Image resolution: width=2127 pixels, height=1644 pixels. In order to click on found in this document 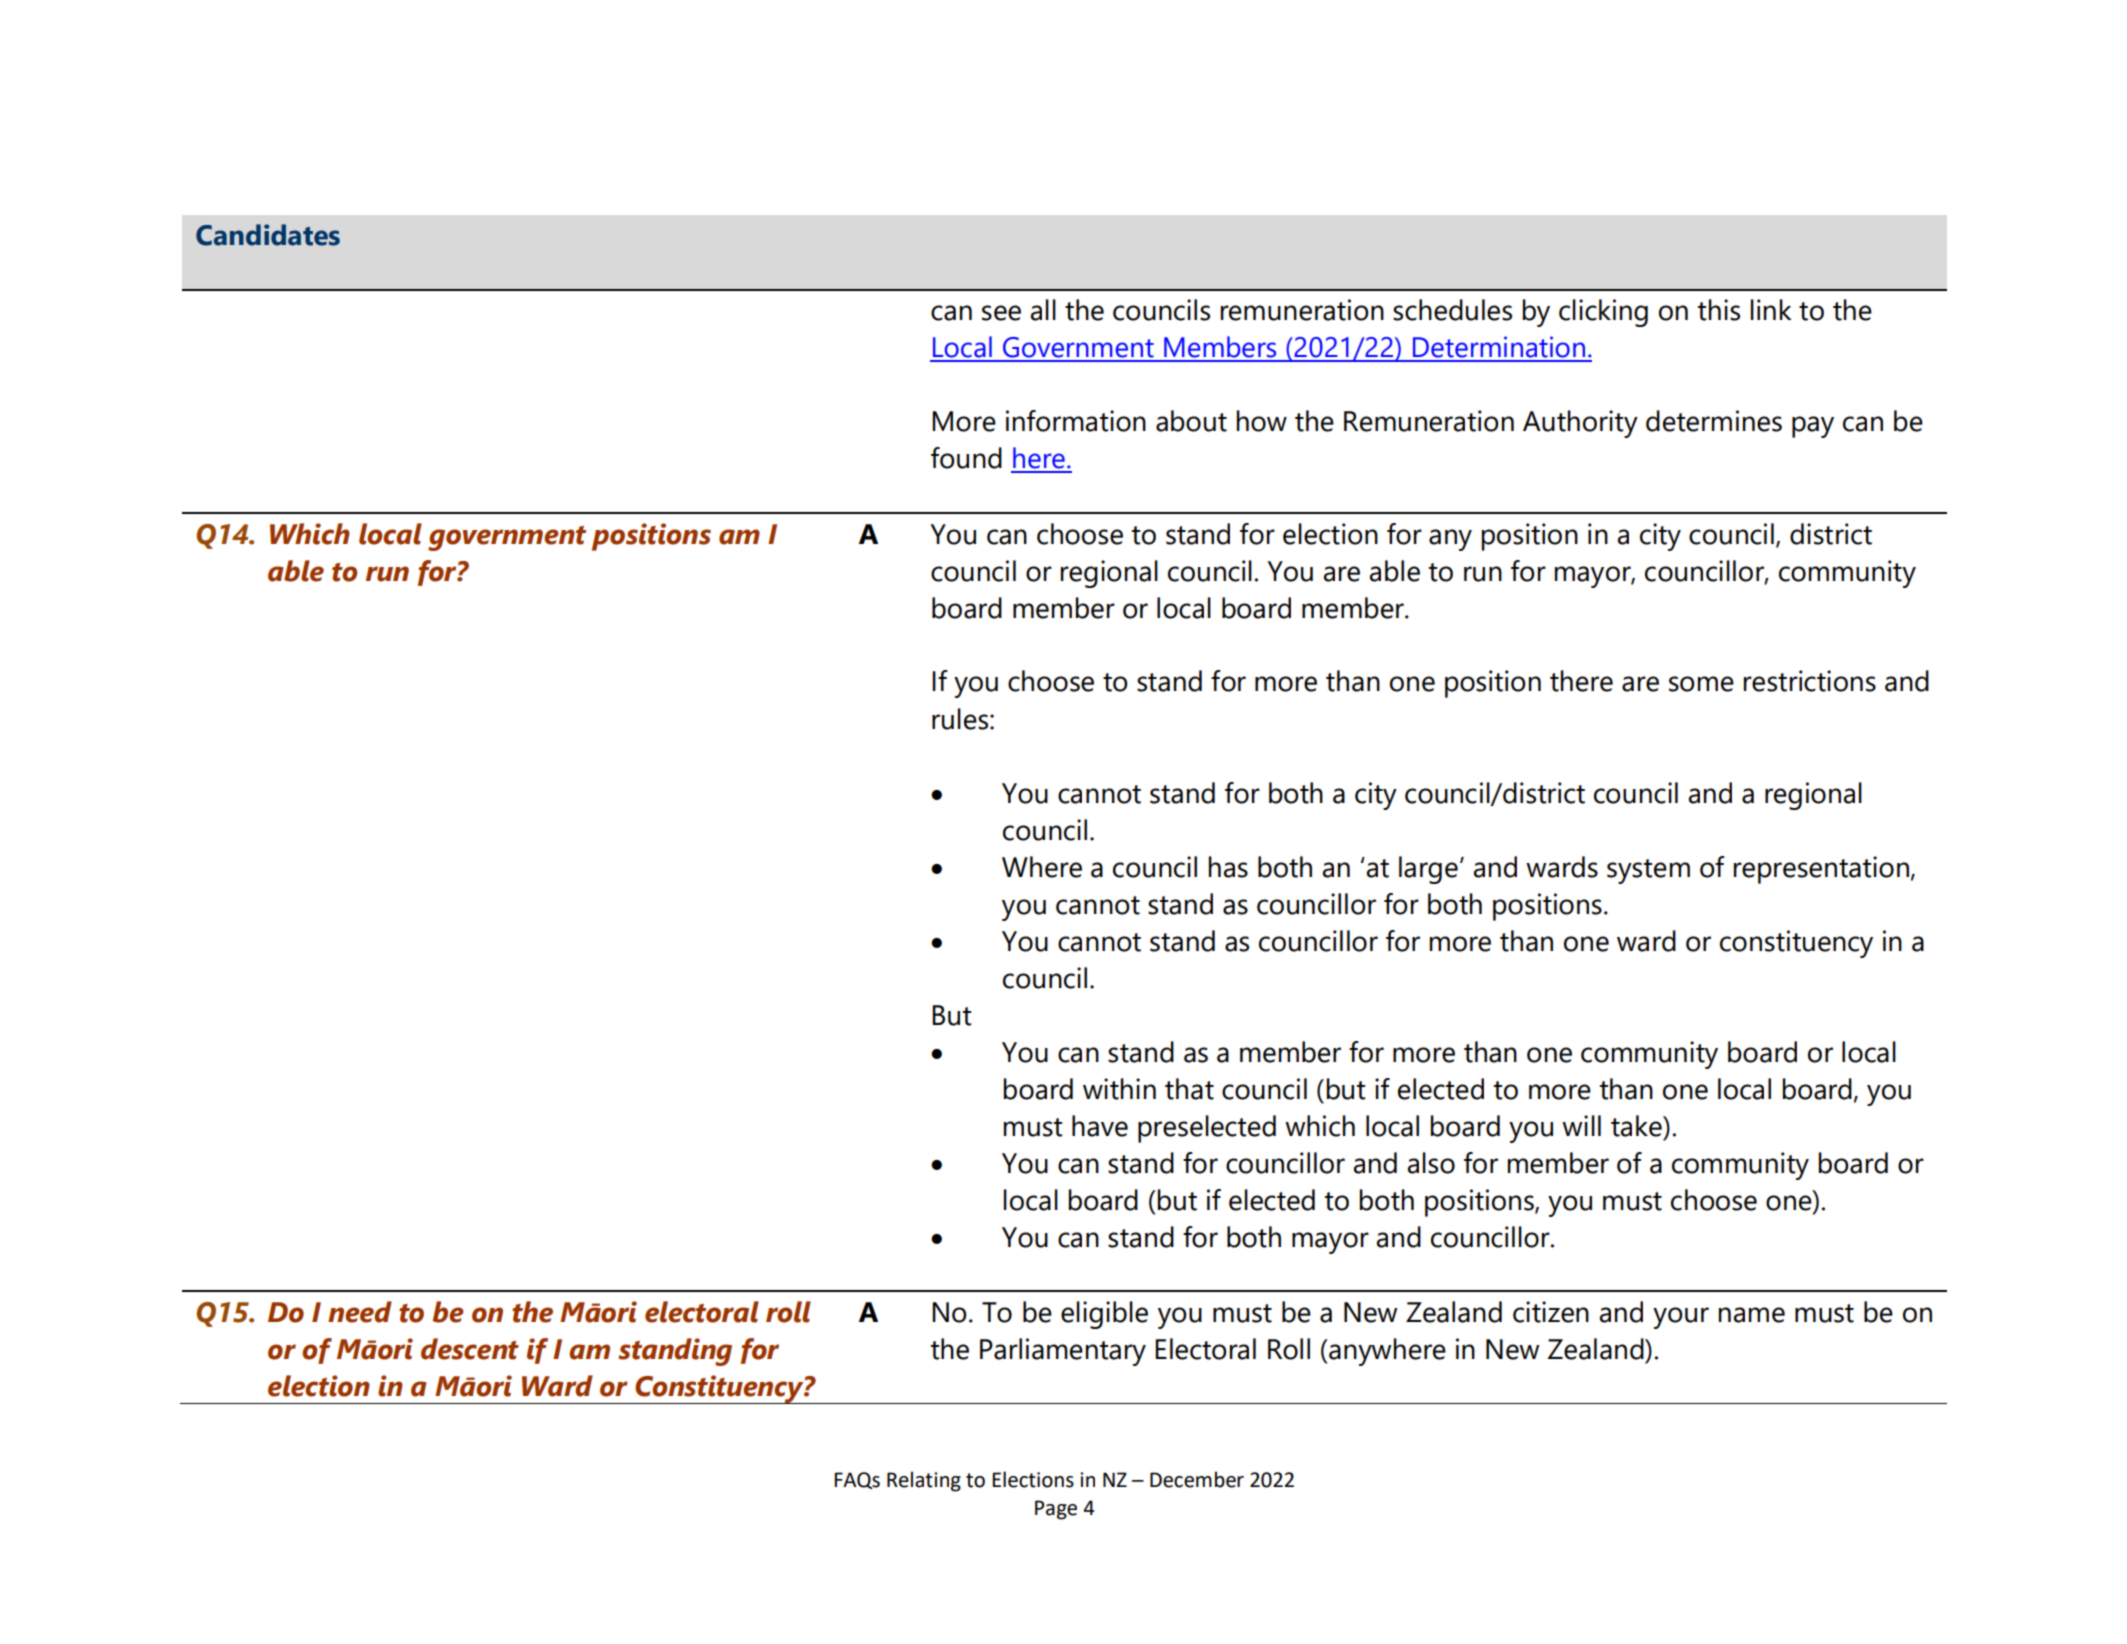, I will do `click(966, 458)`.
